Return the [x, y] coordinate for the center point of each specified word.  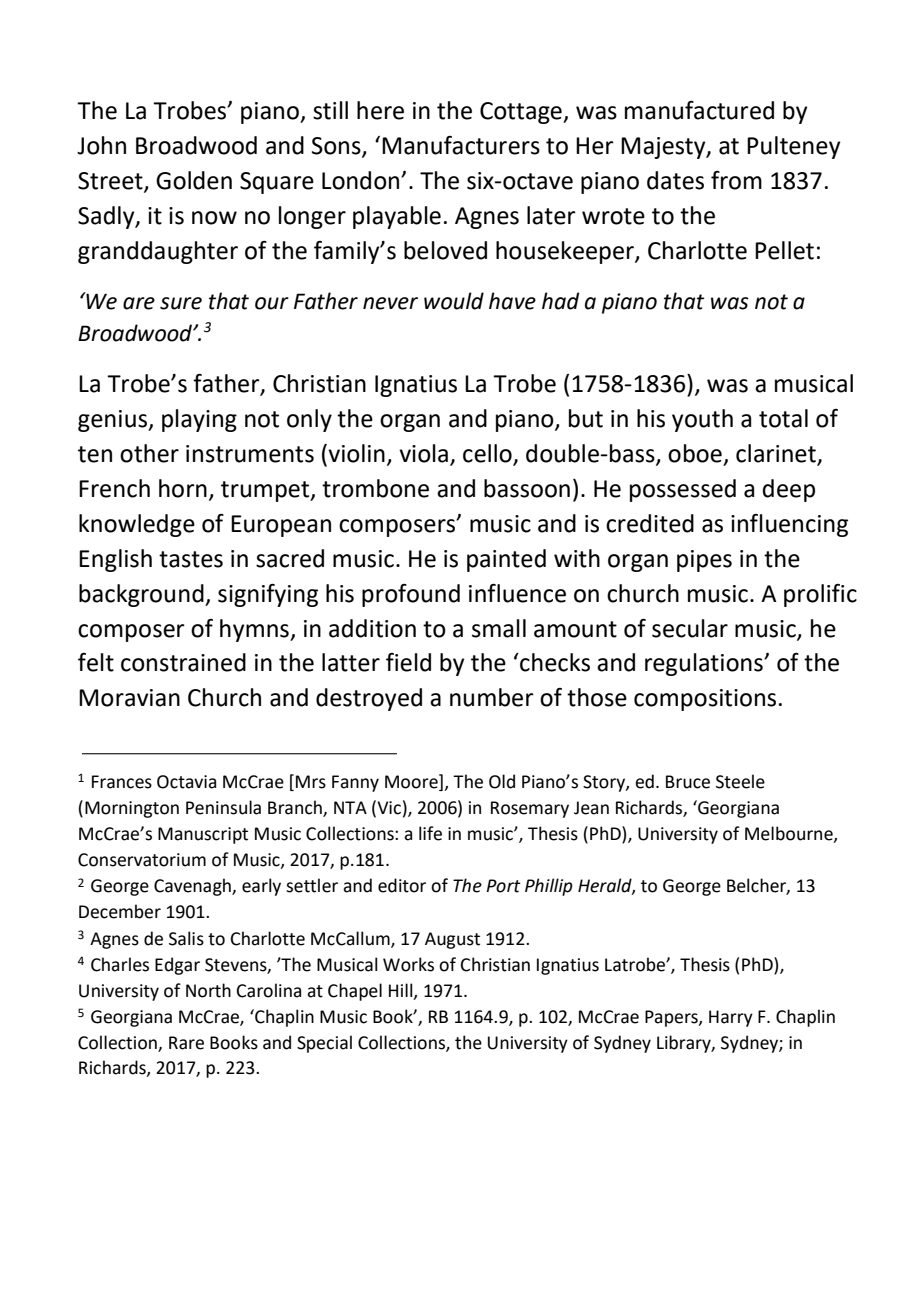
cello [488, 454]
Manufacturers [461, 145]
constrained [183, 662]
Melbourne [790, 834]
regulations [705, 664]
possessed [683, 490]
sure [181, 303]
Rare [186, 1043]
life [430, 833]
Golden [194, 180]
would [454, 301]
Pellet [784, 250]
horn [183, 488]
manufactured [699, 110]
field [408, 662]
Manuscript [203, 835]
